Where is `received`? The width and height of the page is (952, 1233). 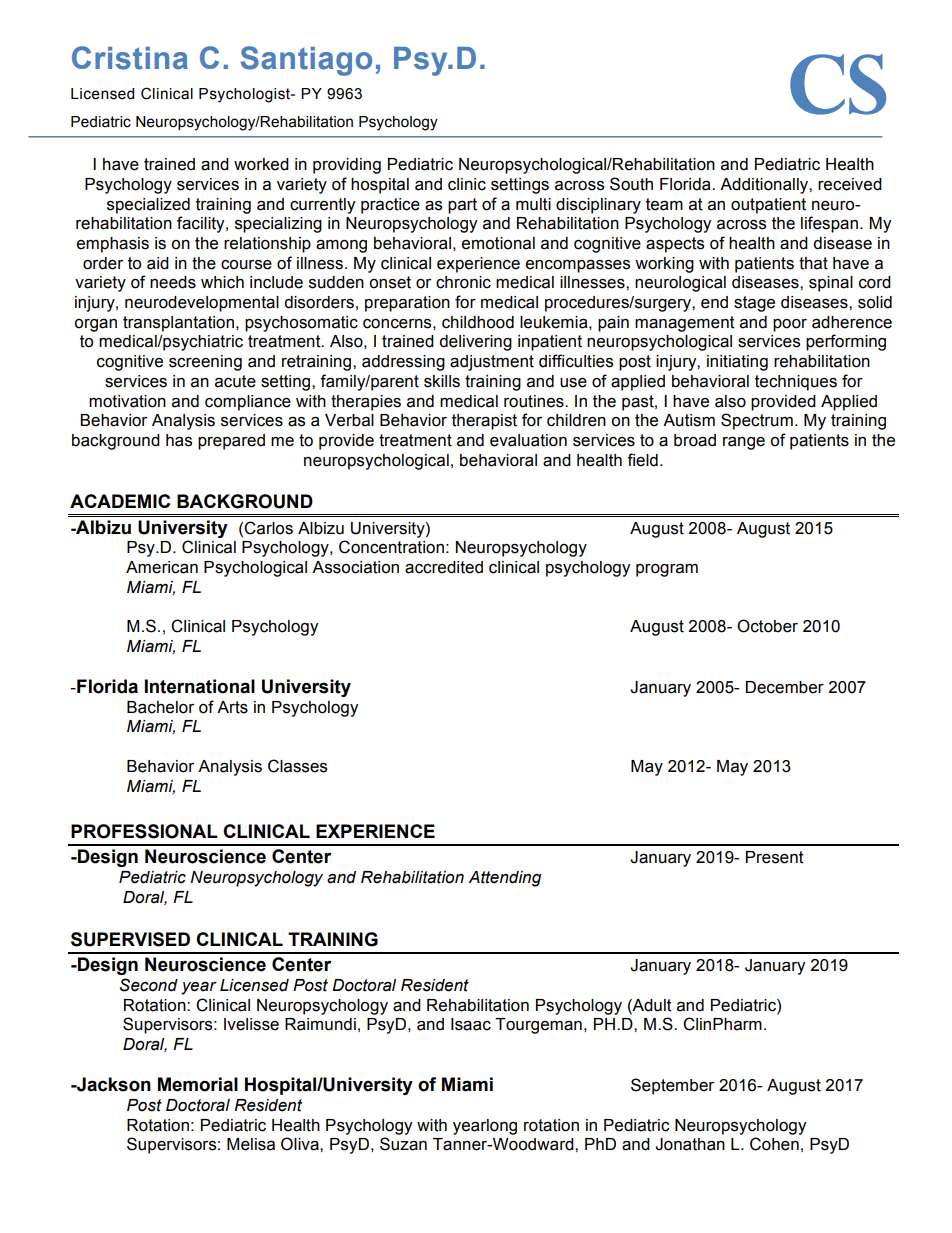
received is located at coordinates (850, 184).
